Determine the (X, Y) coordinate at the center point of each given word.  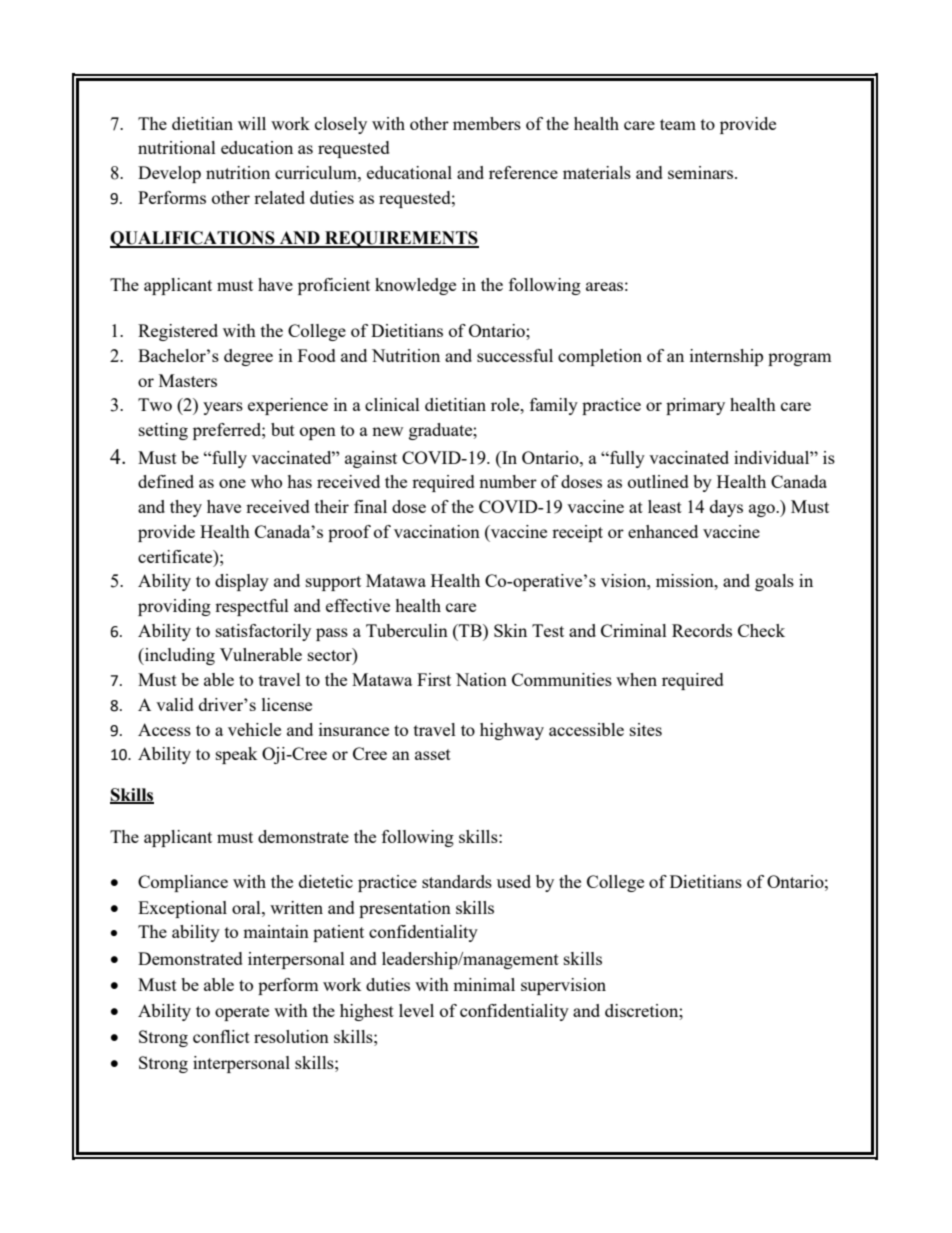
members (487, 123)
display (242, 582)
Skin (510, 630)
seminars (702, 172)
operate (242, 1013)
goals (774, 582)
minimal (484, 984)
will (252, 123)
